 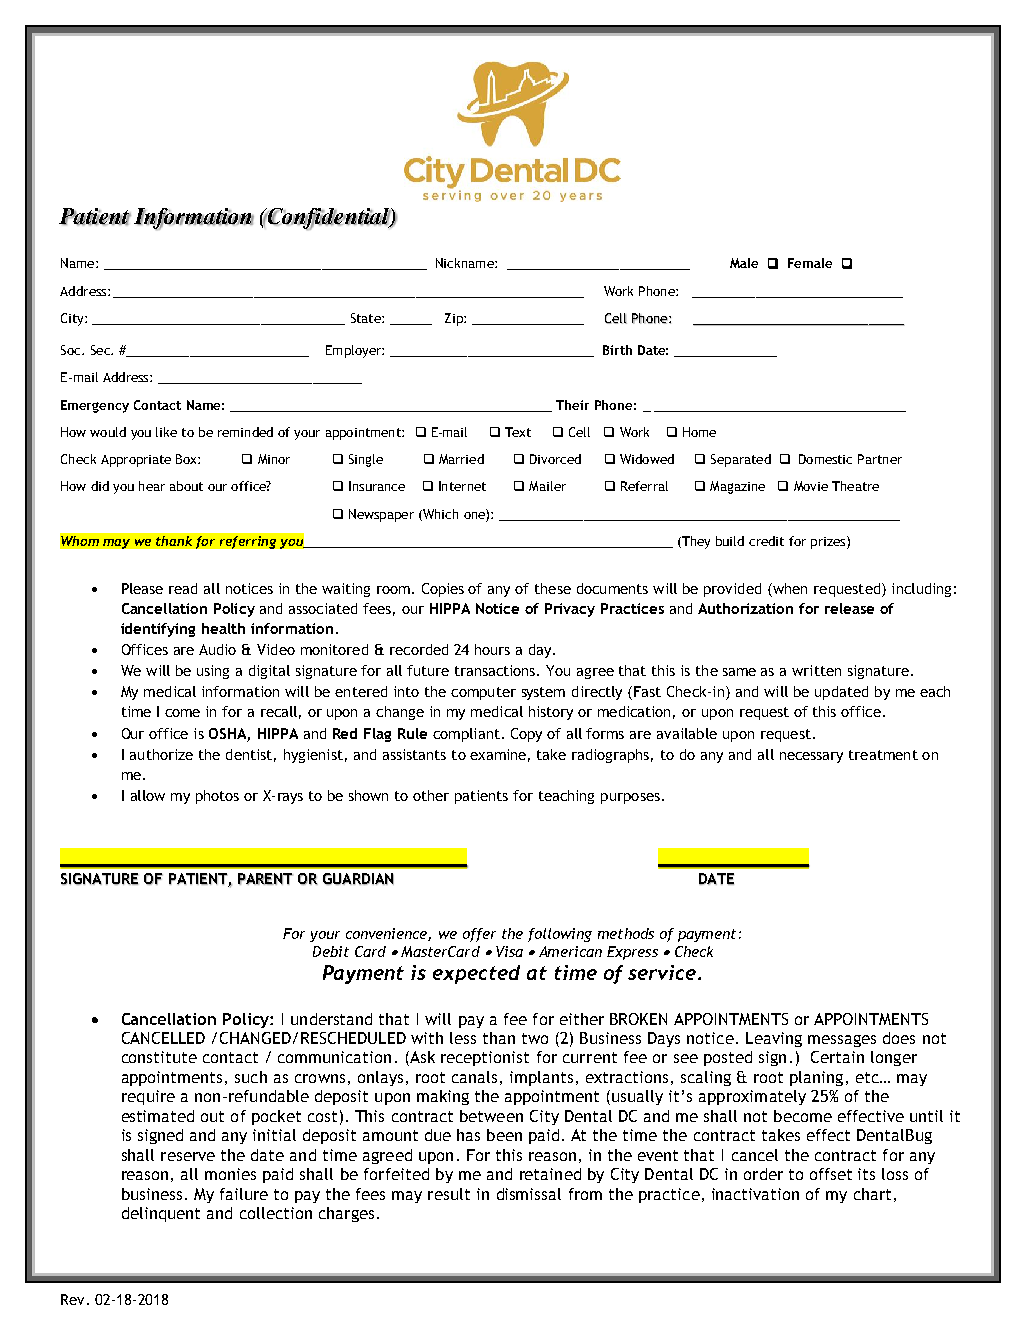 What do you see at coordinates (872, 1194) in the page?
I see `chart` at bounding box center [872, 1194].
